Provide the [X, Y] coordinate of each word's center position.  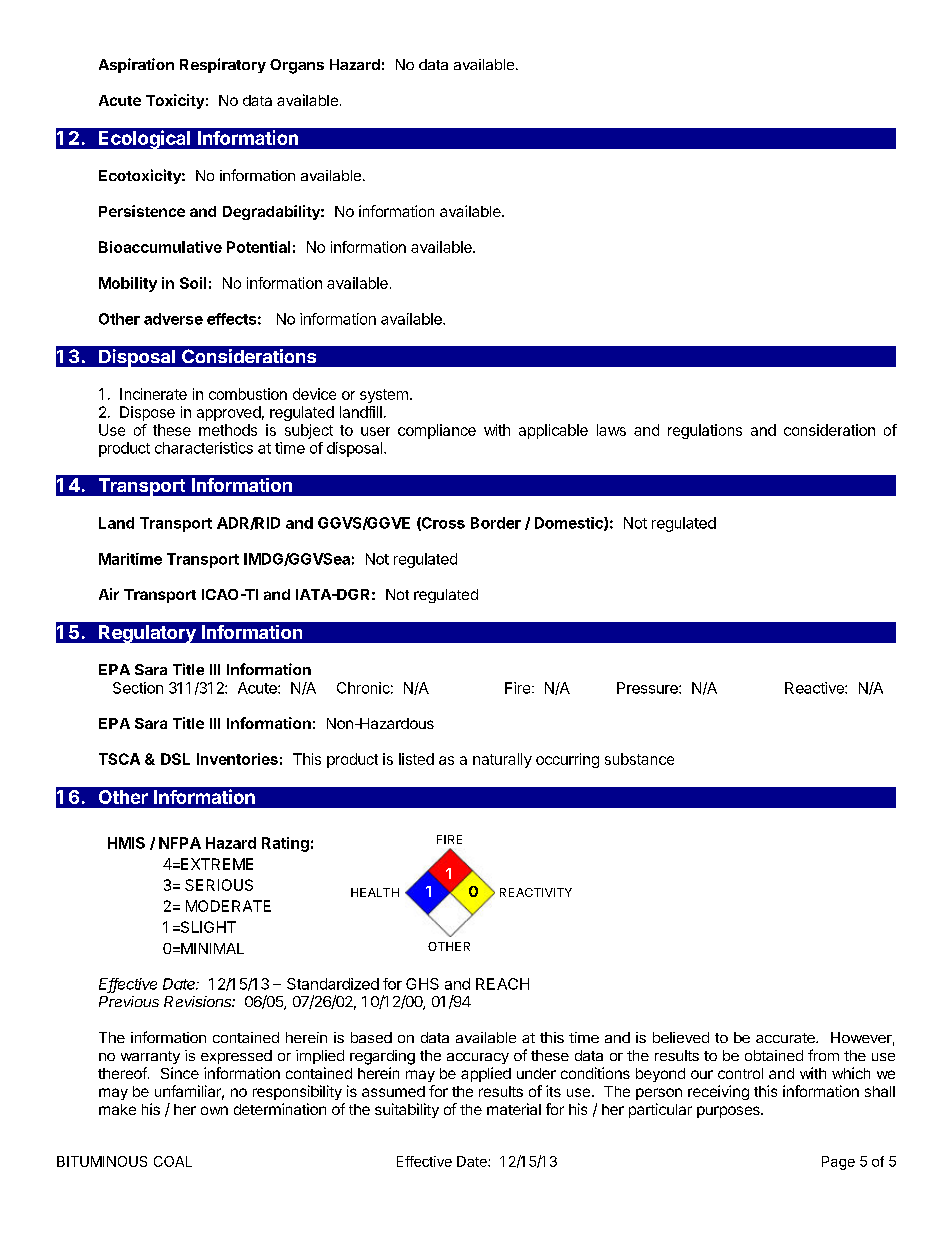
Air [109, 594]
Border [496, 523]
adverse [173, 319]
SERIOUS [219, 885]
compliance [437, 431]
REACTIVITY [536, 892]
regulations [705, 431]
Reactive [815, 688]
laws [611, 430]
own [214, 1110]
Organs [297, 66]
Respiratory [223, 65]
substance [639, 759]
